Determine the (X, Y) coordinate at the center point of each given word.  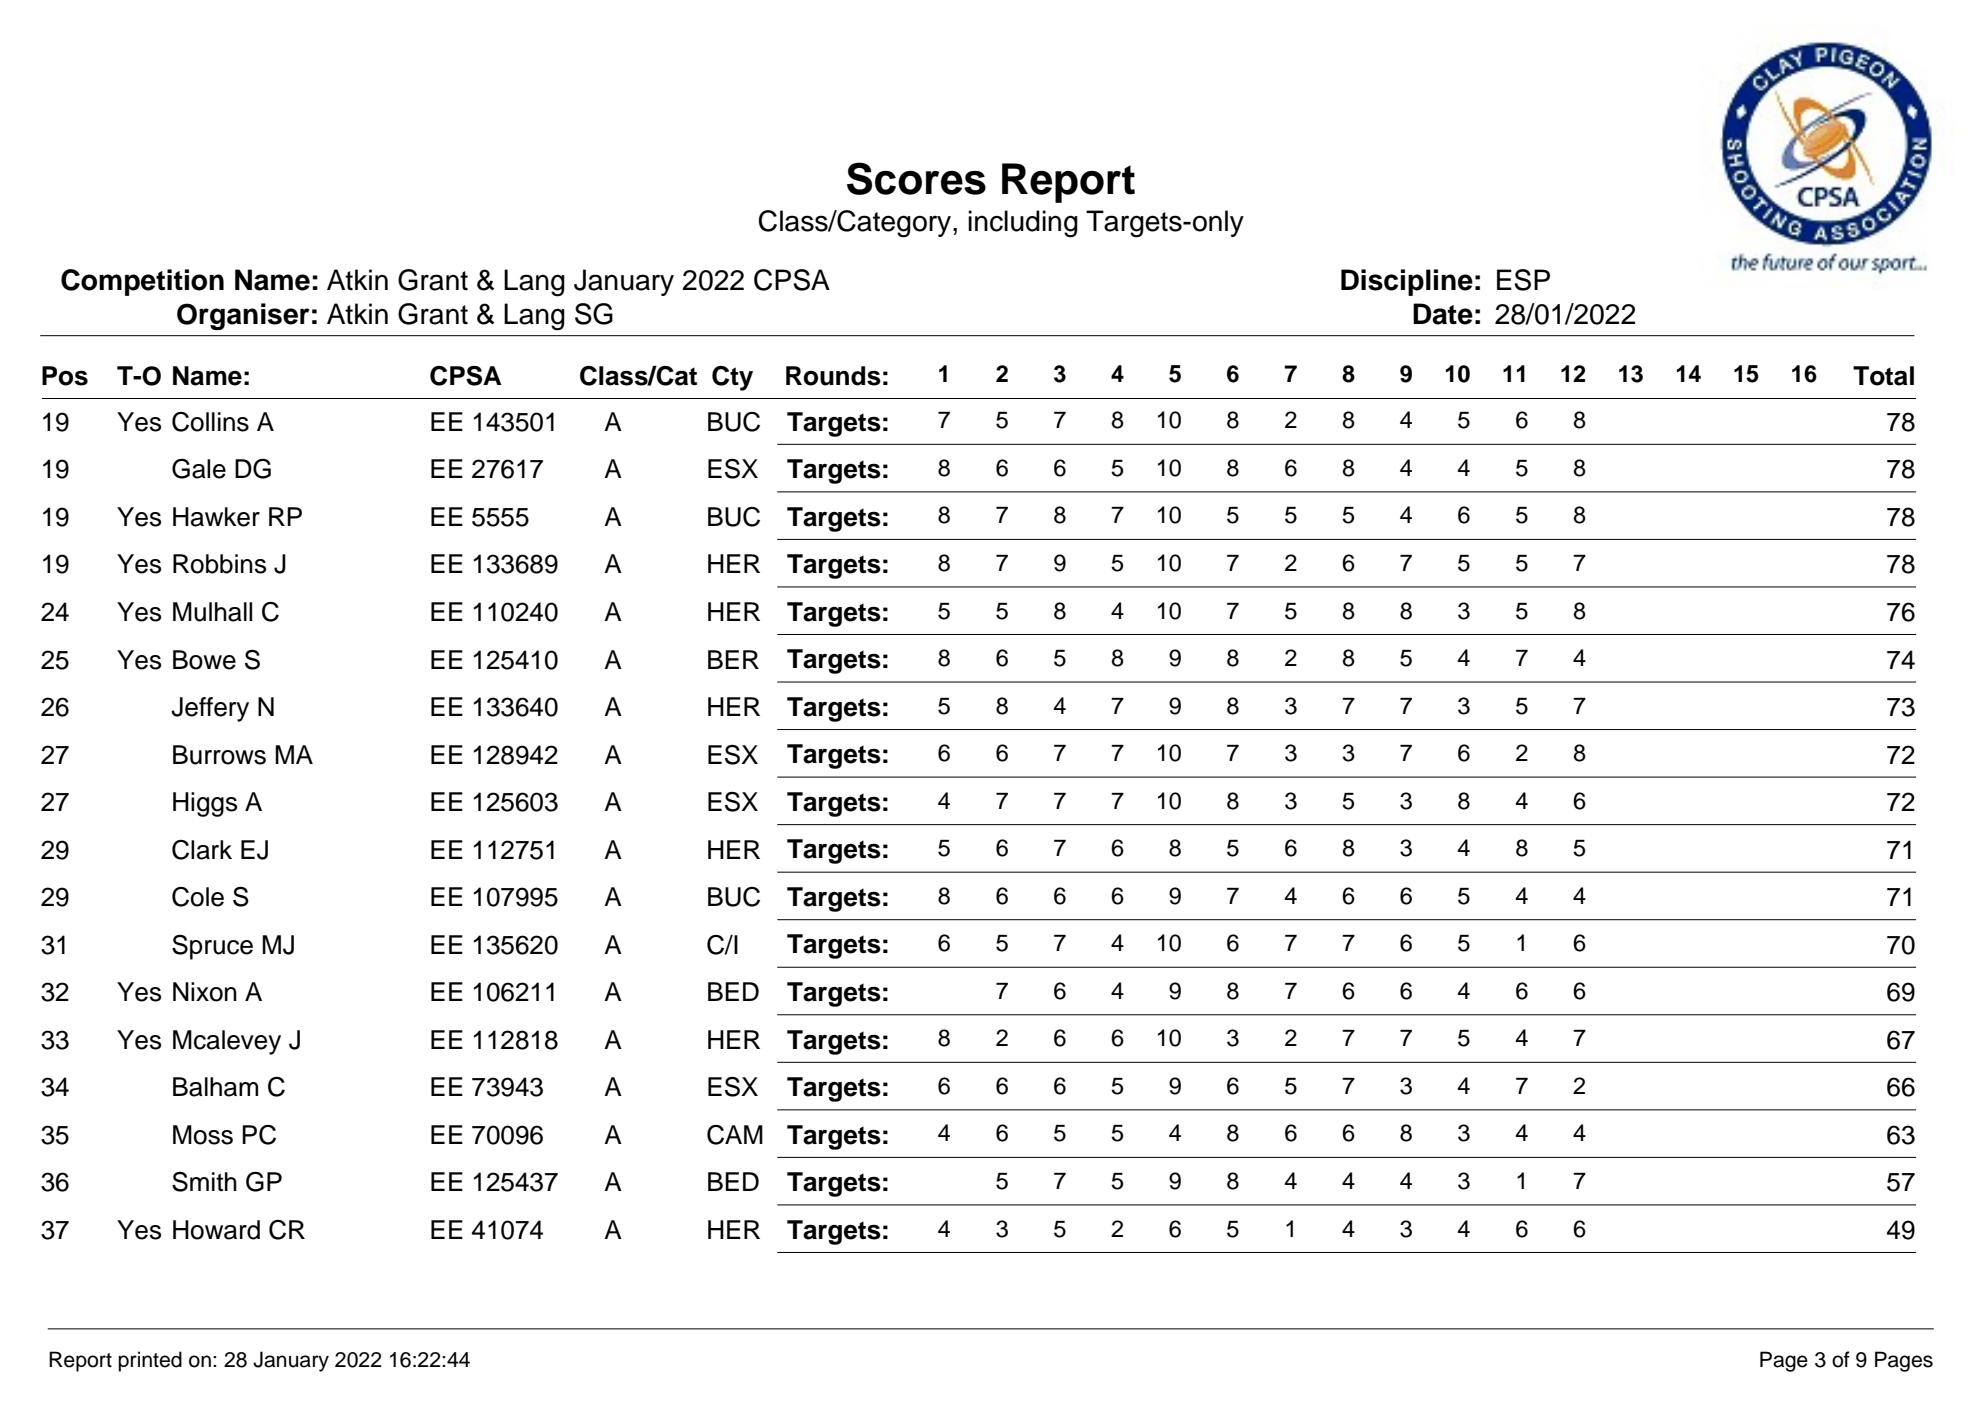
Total (1883, 376)
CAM (735, 1135)
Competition (142, 282)
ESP (1523, 280)
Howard (216, 1230)
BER (733, 659)
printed (150, 1361)
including (1023, 224)
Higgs (205, 804)
